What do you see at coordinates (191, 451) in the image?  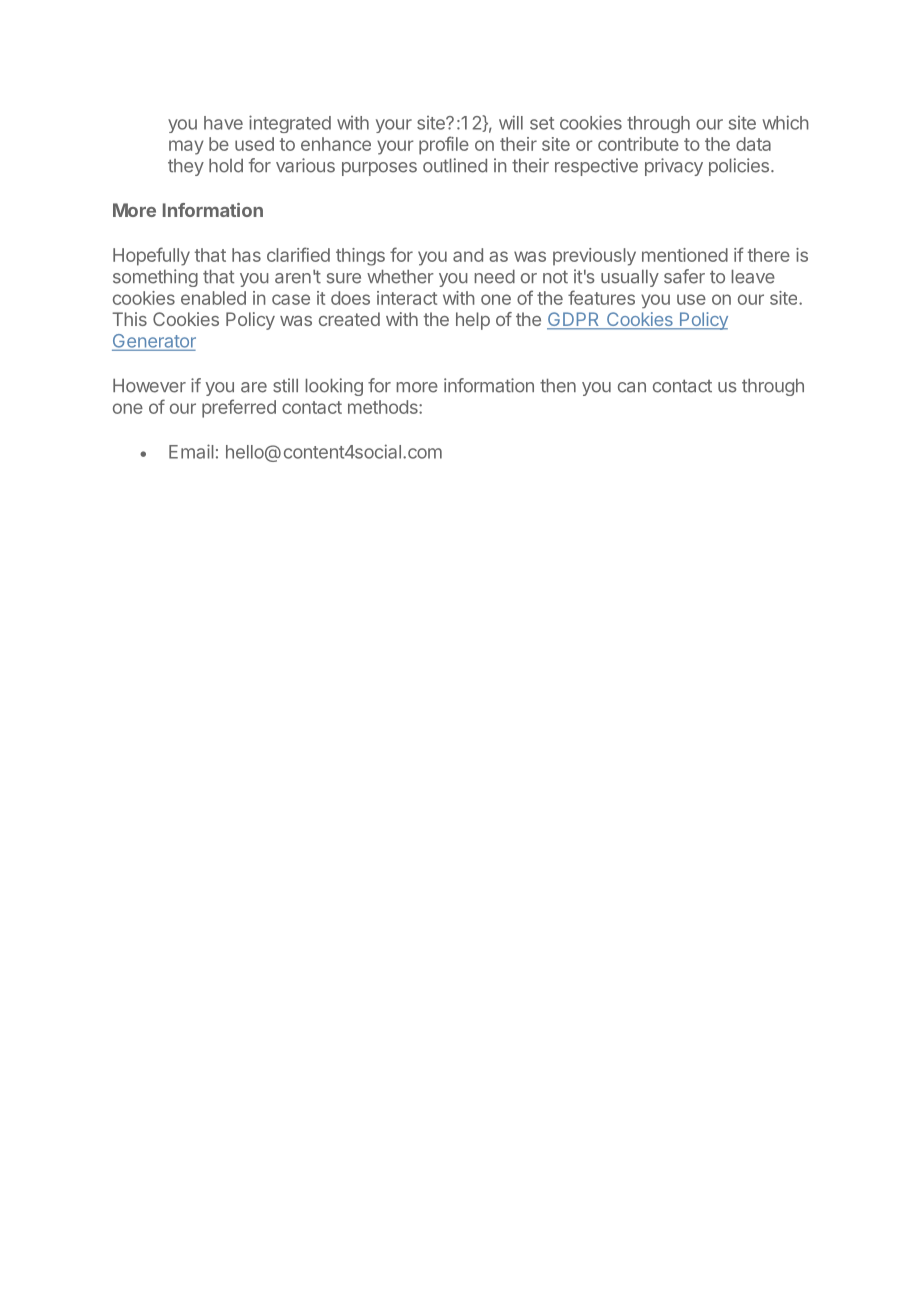 I see `Email` at bounding box center [191, 451].
